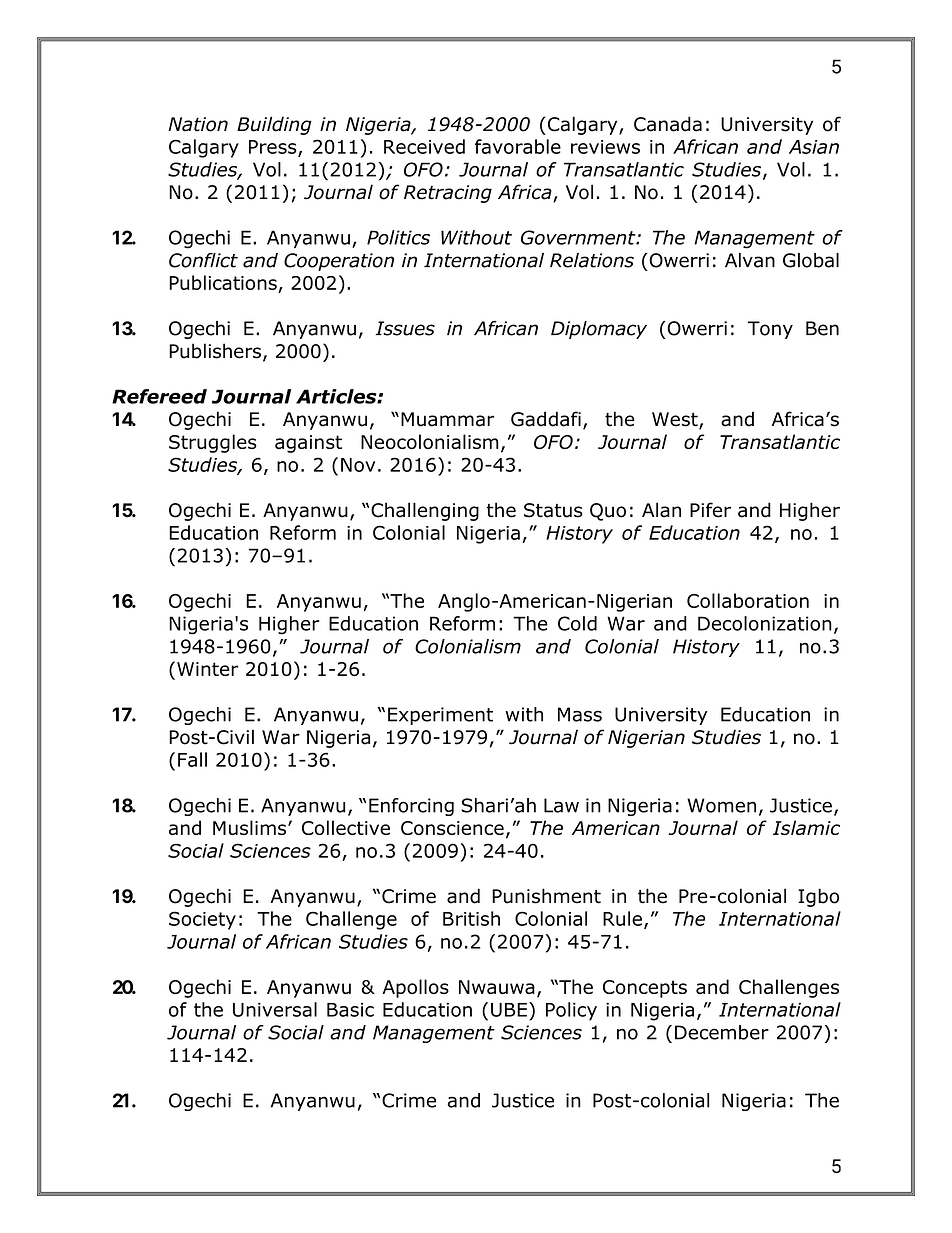 Image resolution: width=952 pixels, height=1233 pixels. What do you see at coordinates (577, 623) in the page?
I see `Cold` at bounding box center [577, 623].
